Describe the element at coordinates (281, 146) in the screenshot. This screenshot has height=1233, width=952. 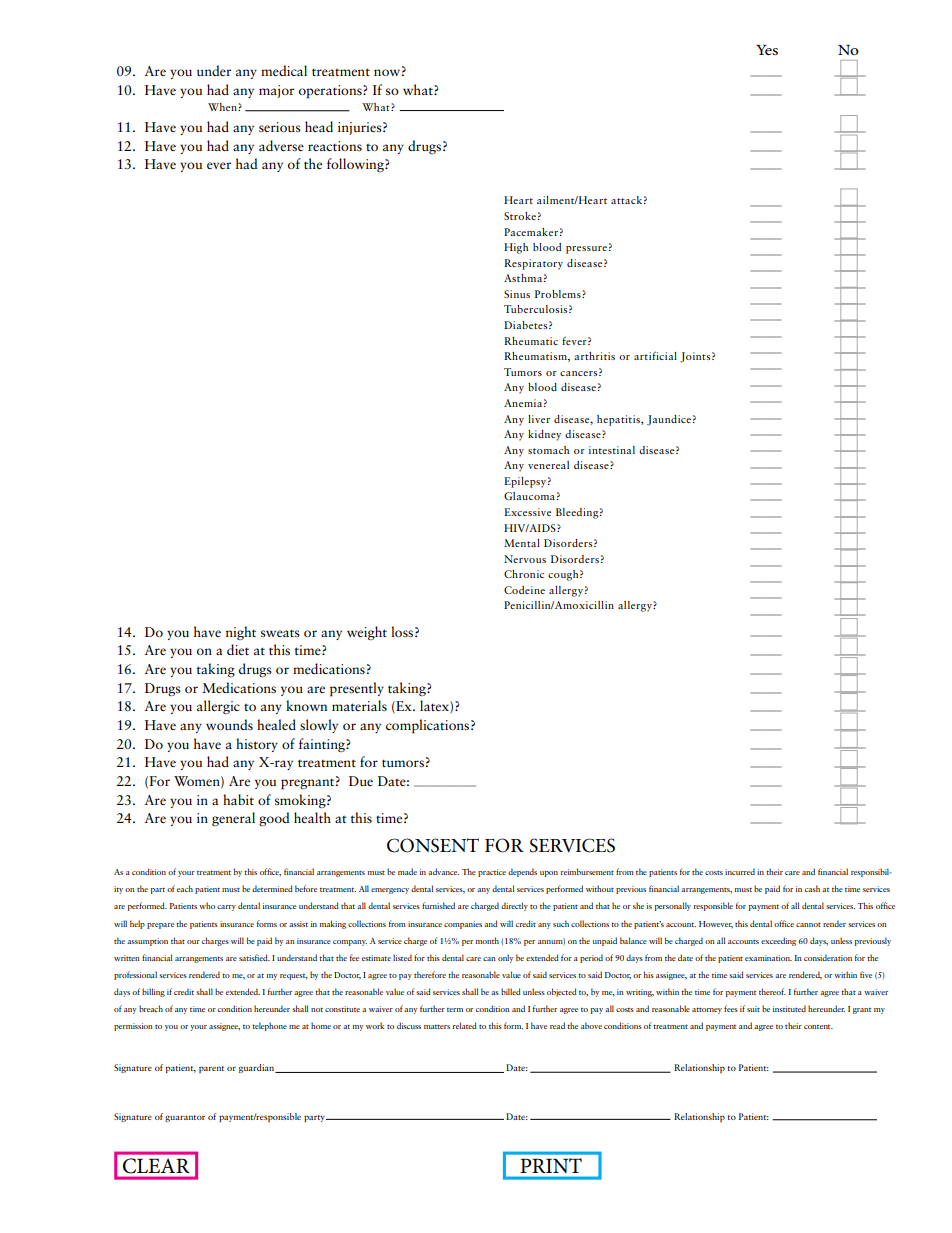
I see `adverse` at that location.
